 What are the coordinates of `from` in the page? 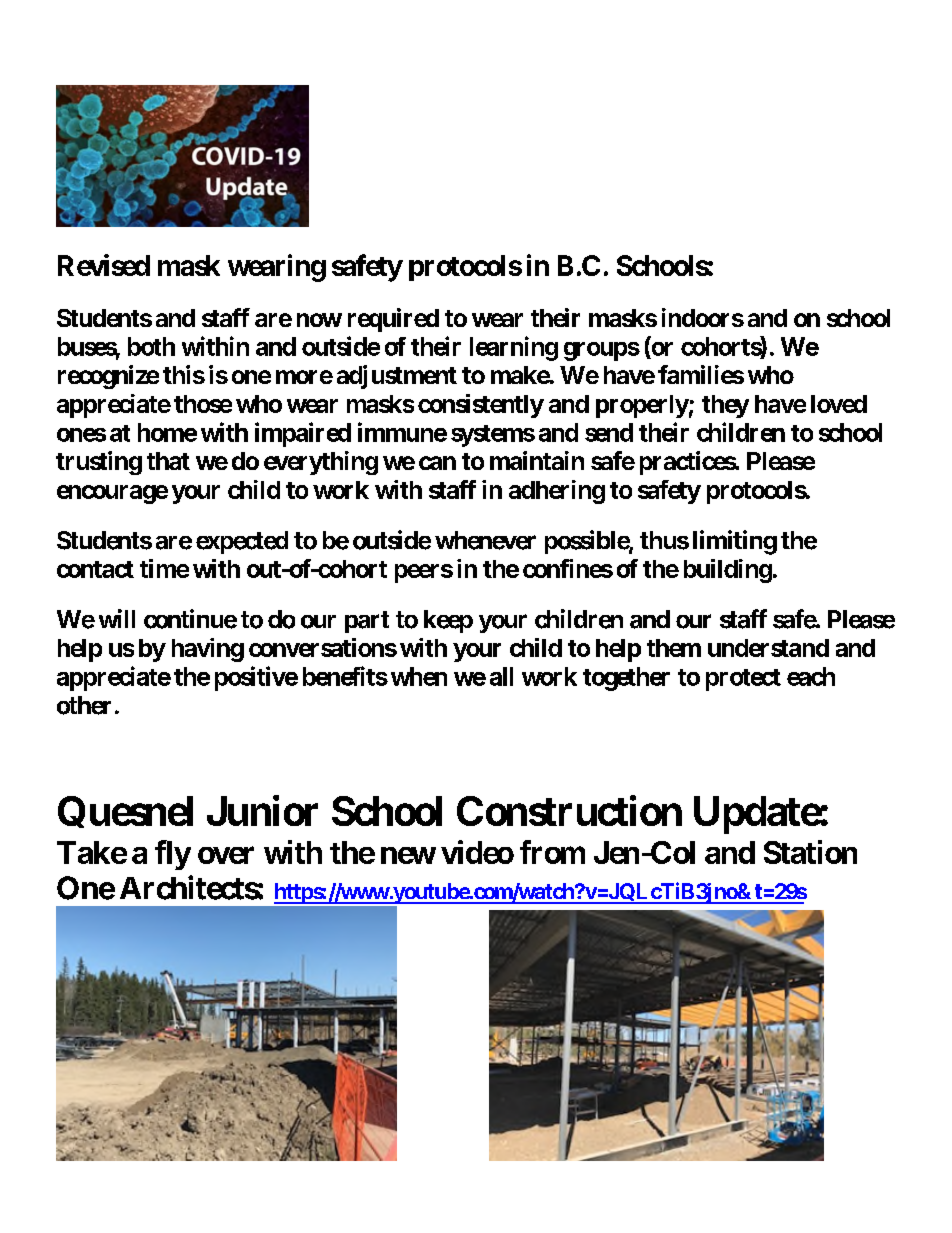 It's located at (552, 852).
